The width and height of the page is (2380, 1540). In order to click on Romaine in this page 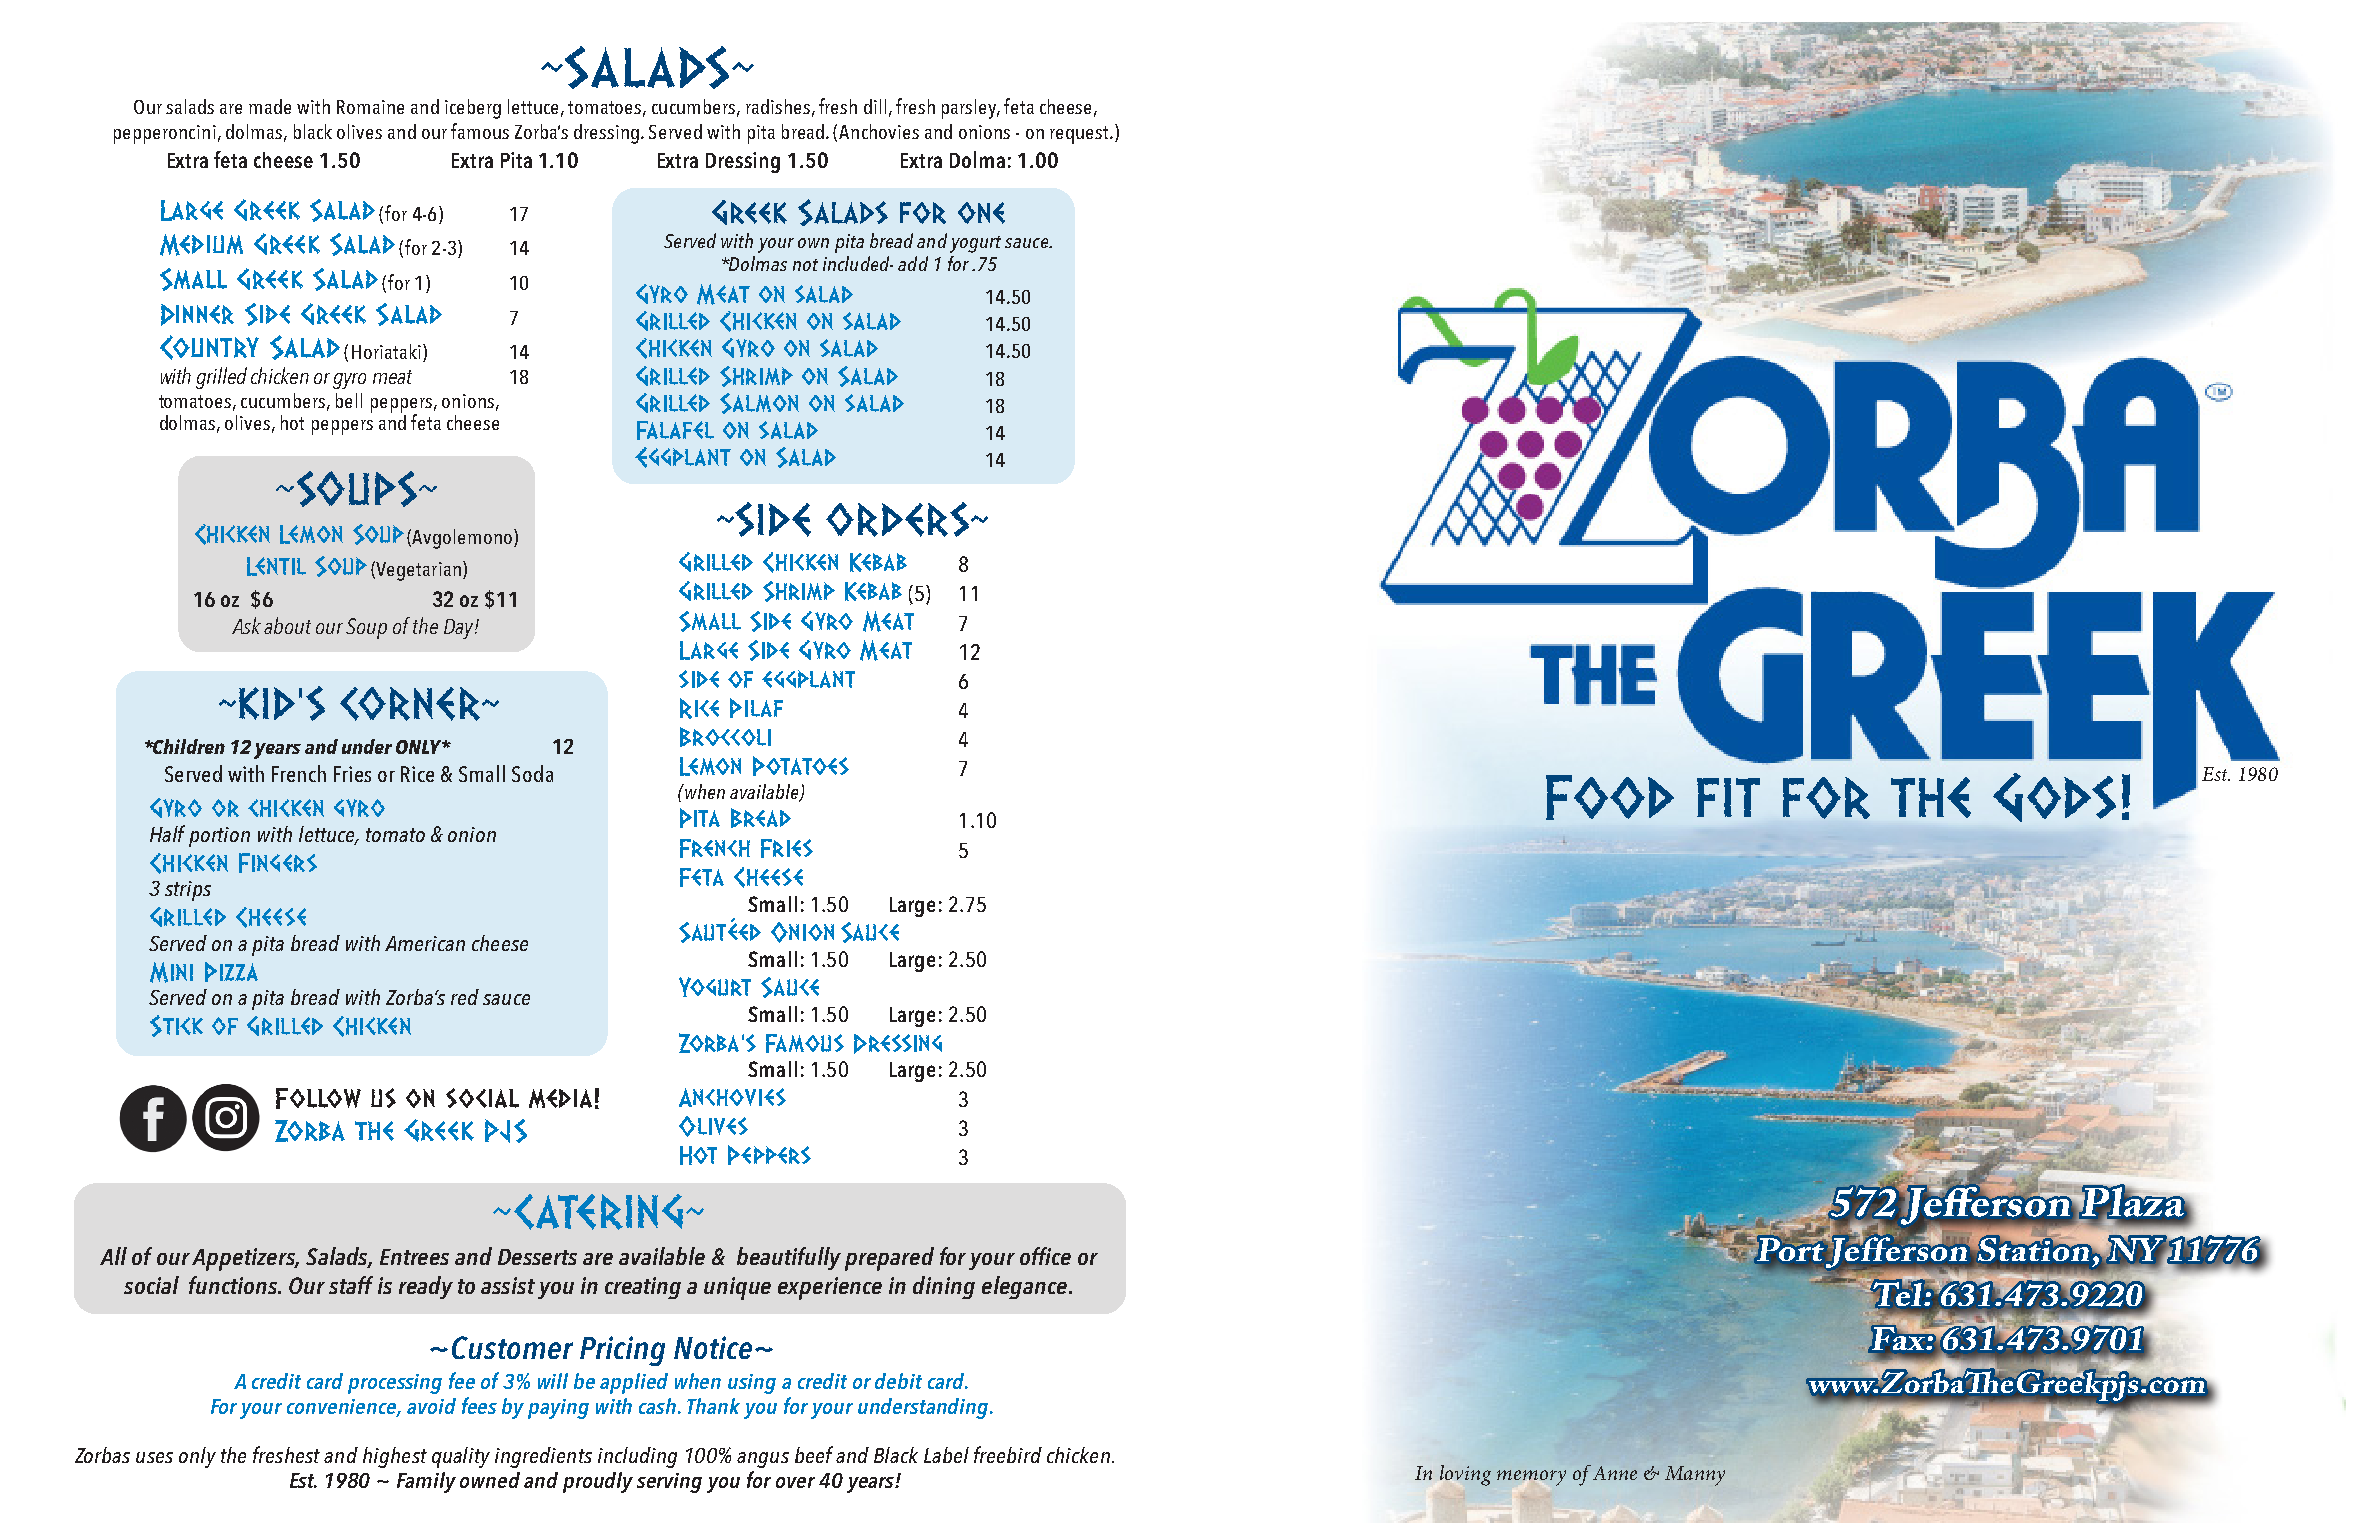, I will do `click(370, 107)`.
